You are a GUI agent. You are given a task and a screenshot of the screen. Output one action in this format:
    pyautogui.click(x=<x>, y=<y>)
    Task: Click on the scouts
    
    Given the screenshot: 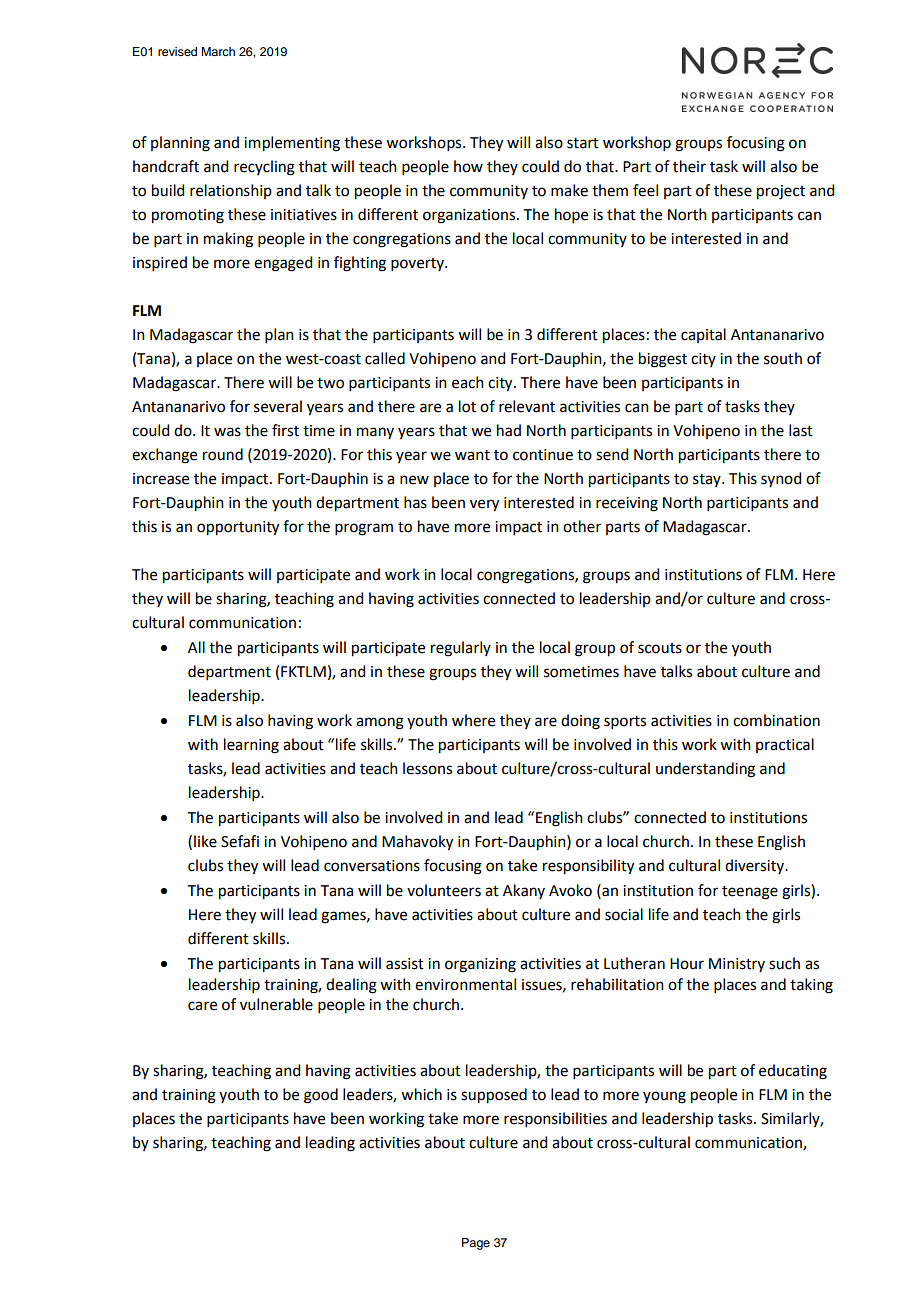 What is the action you would take?
    pyautogui.click(x=660, y=648)
